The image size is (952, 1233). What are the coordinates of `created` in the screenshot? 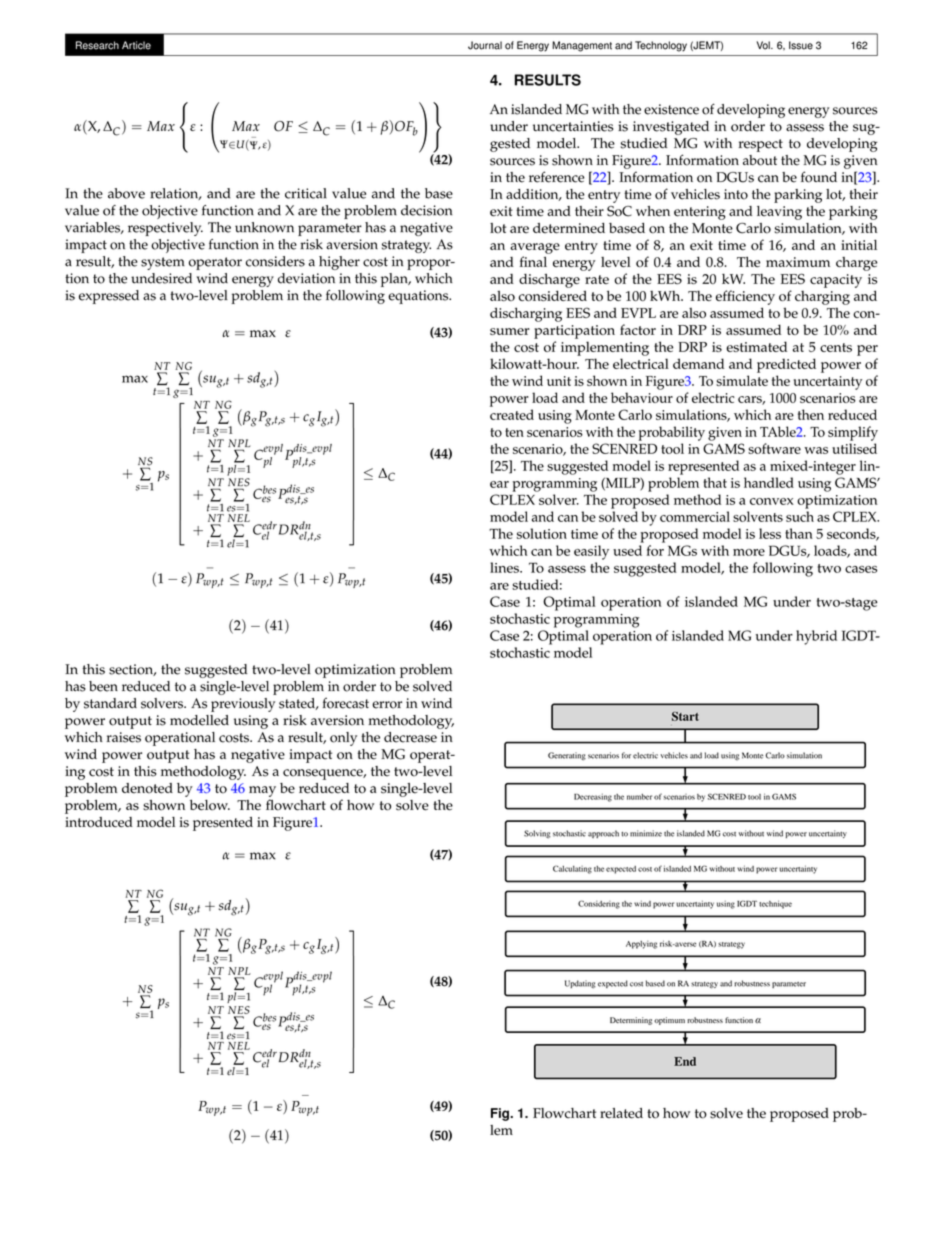 It's located at (512, 414).
